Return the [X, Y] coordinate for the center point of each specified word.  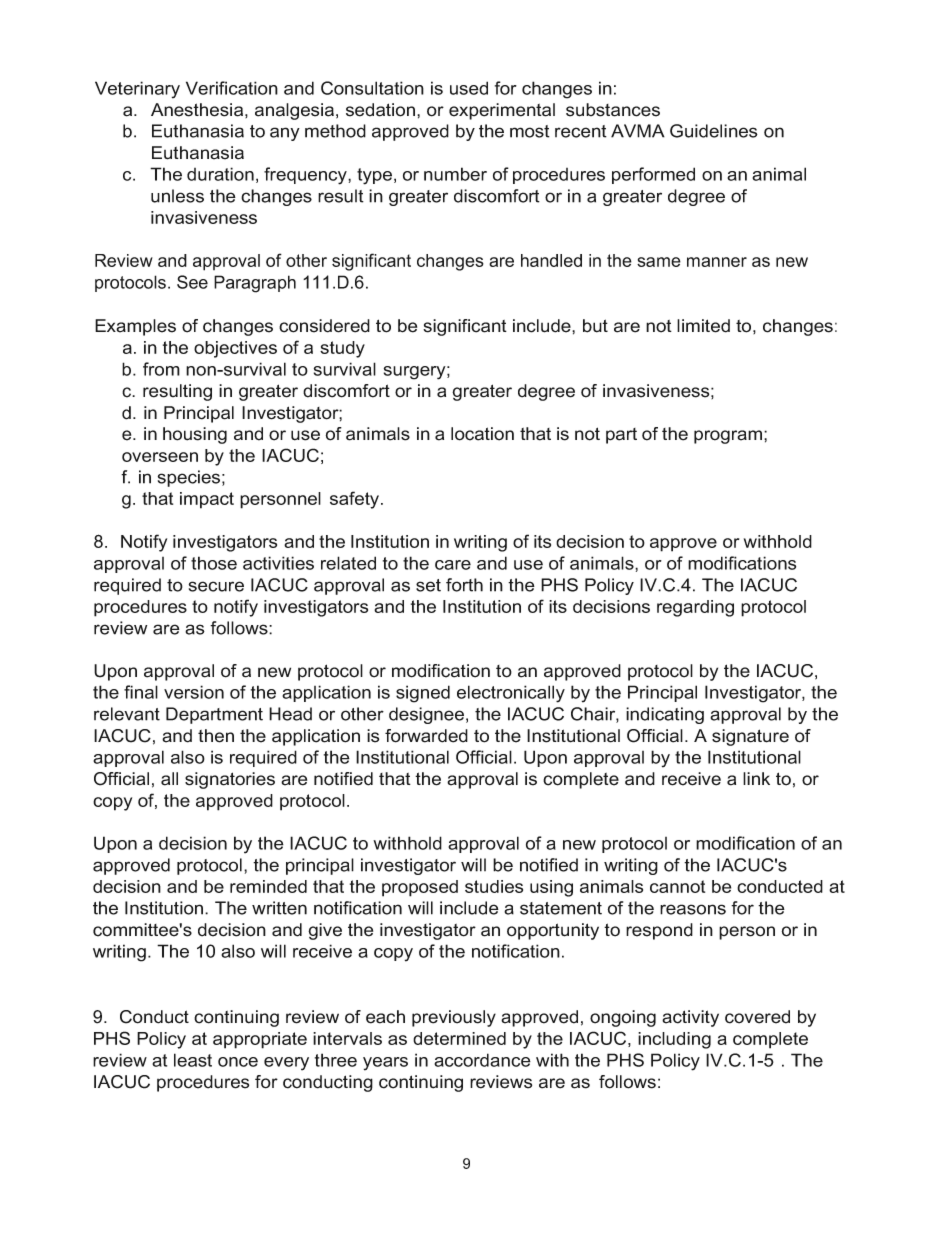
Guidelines [714, 131]
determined [459, 1038]
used [469, 88]
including [674, 1040]
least [193, 1060]
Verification [232, 88]
